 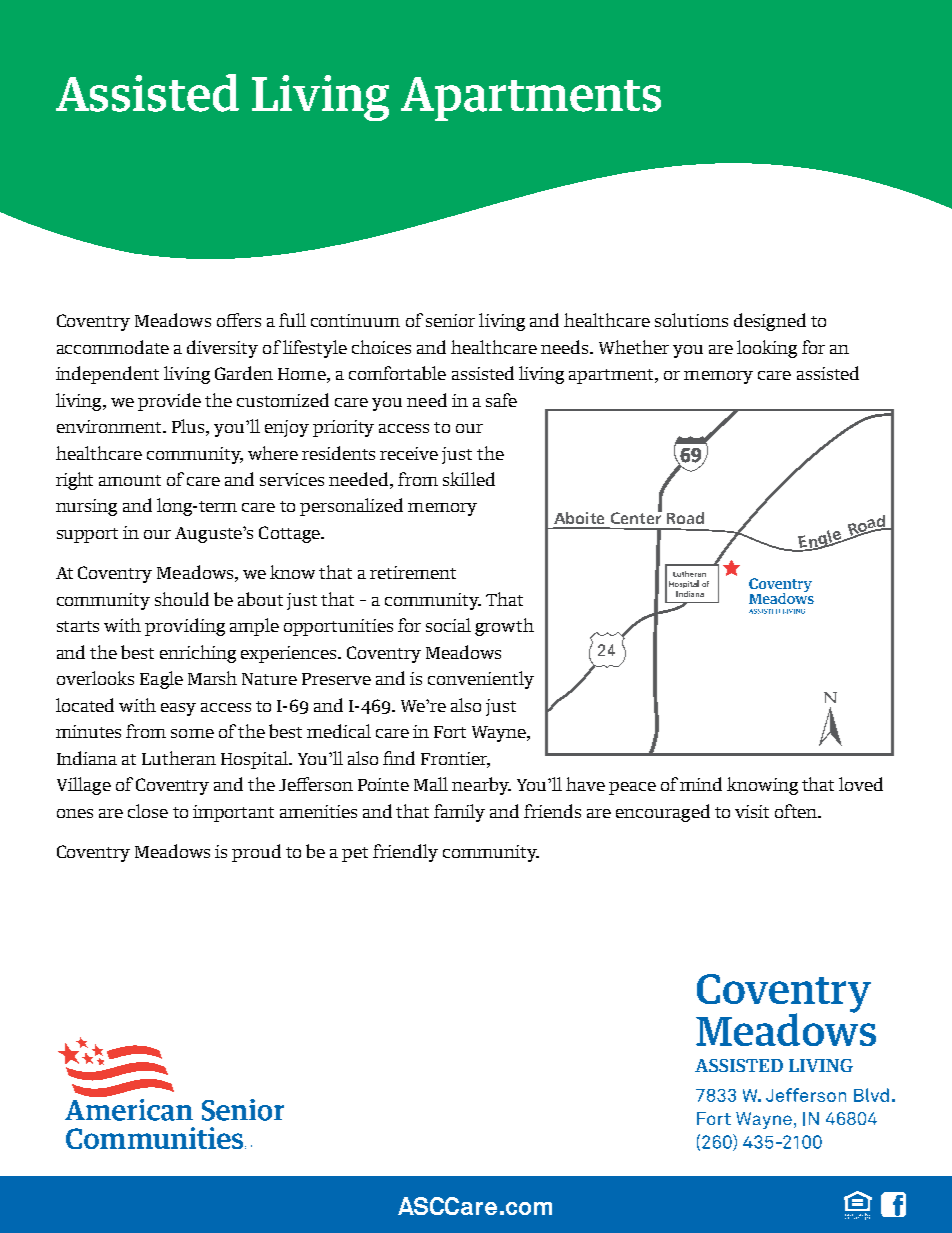 I want to click on amount, so click(x=130, y=480).
